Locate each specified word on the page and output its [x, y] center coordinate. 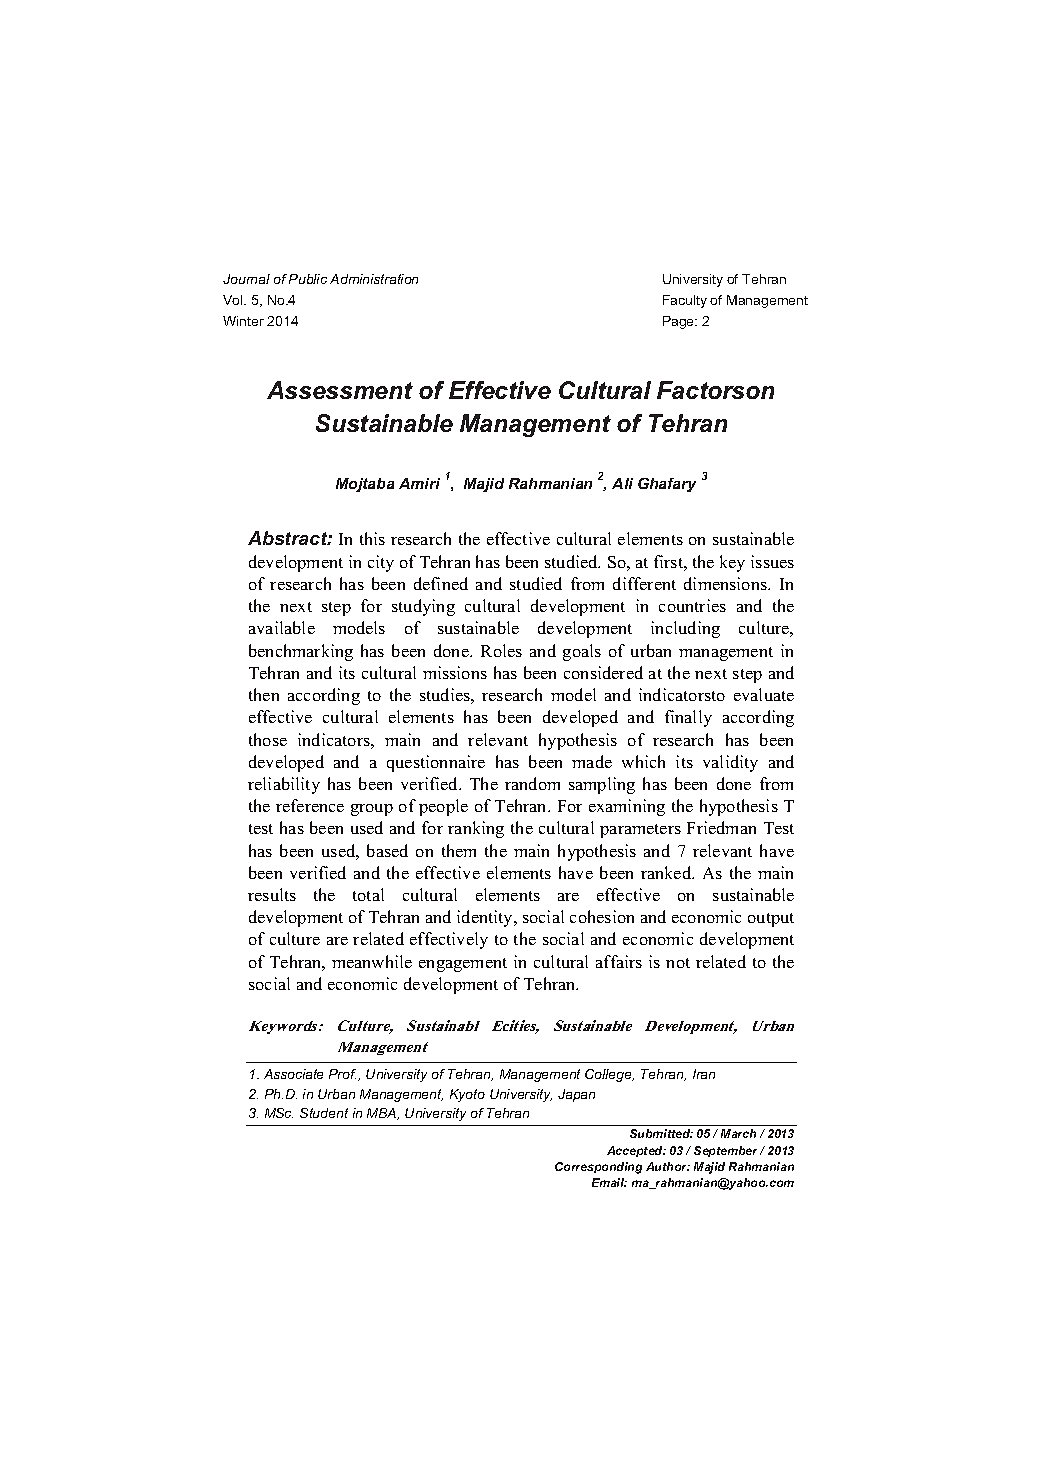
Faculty [685, 301]
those [268, 739]
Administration [374, 279]
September [727, 1151]
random [532, 783]
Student [324, 1113]
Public [308, 279]
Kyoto [467, 1095]
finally [688, 718]
